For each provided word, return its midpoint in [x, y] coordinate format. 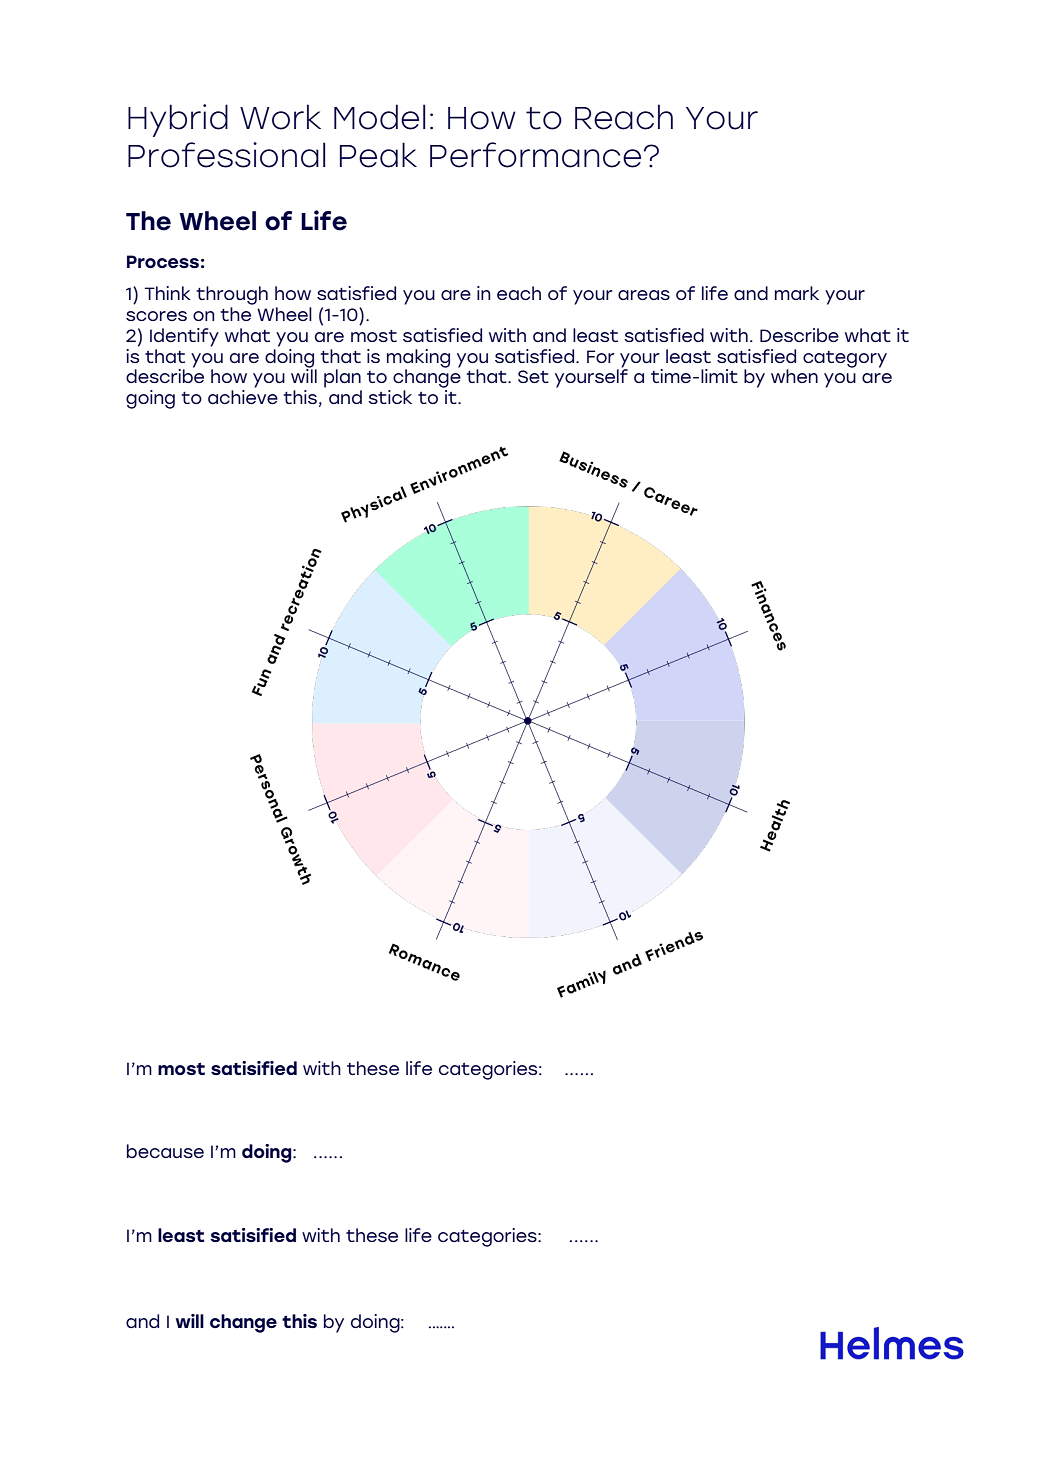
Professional [226, 155]
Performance [535, 155]
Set [533, 376]
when [794, 376]
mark [797, 293]
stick [390, 397]
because [165, 1151]
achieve [243, 397]
